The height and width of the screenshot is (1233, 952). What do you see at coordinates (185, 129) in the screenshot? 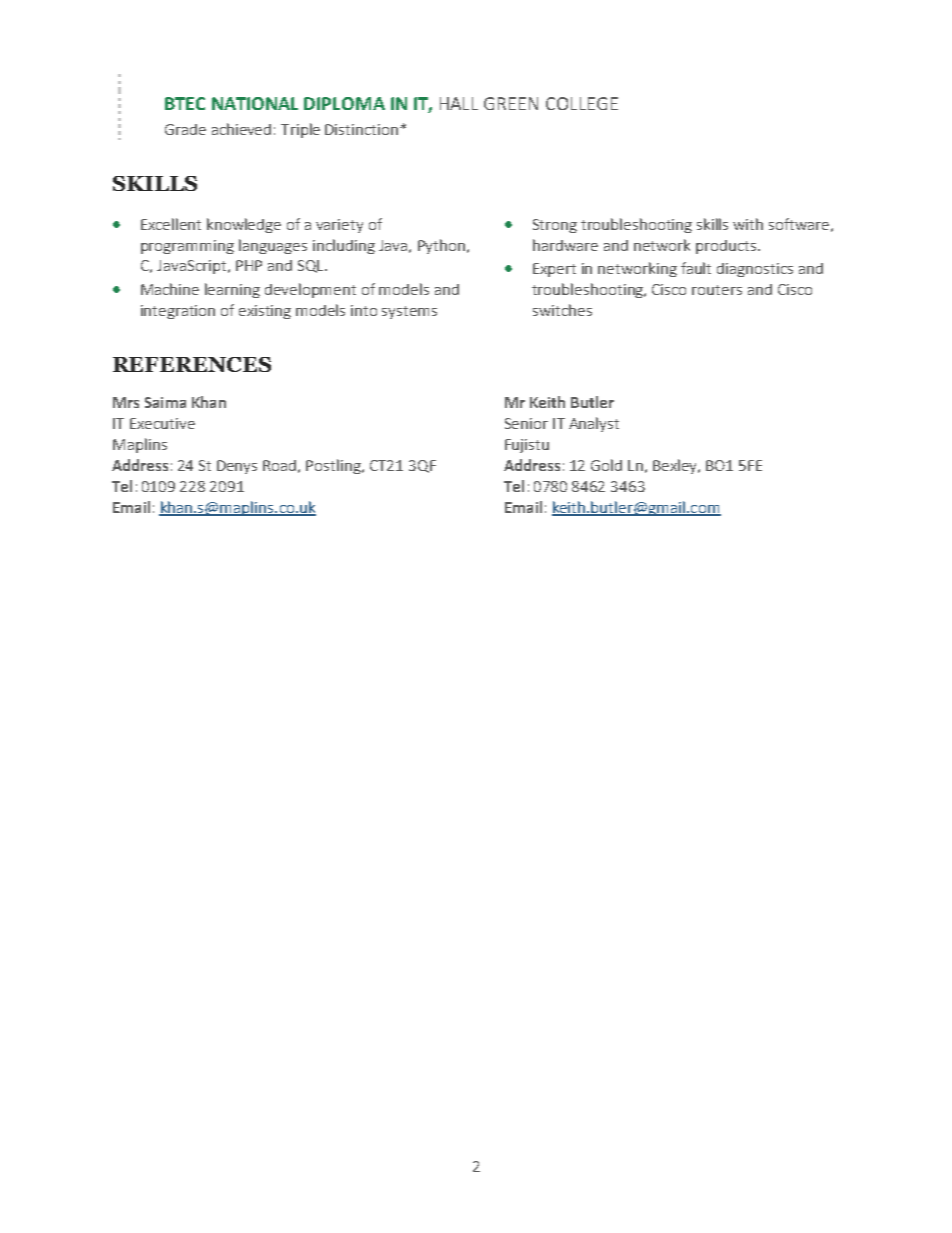
I see `Grade` at bounding box center [185, 129].
